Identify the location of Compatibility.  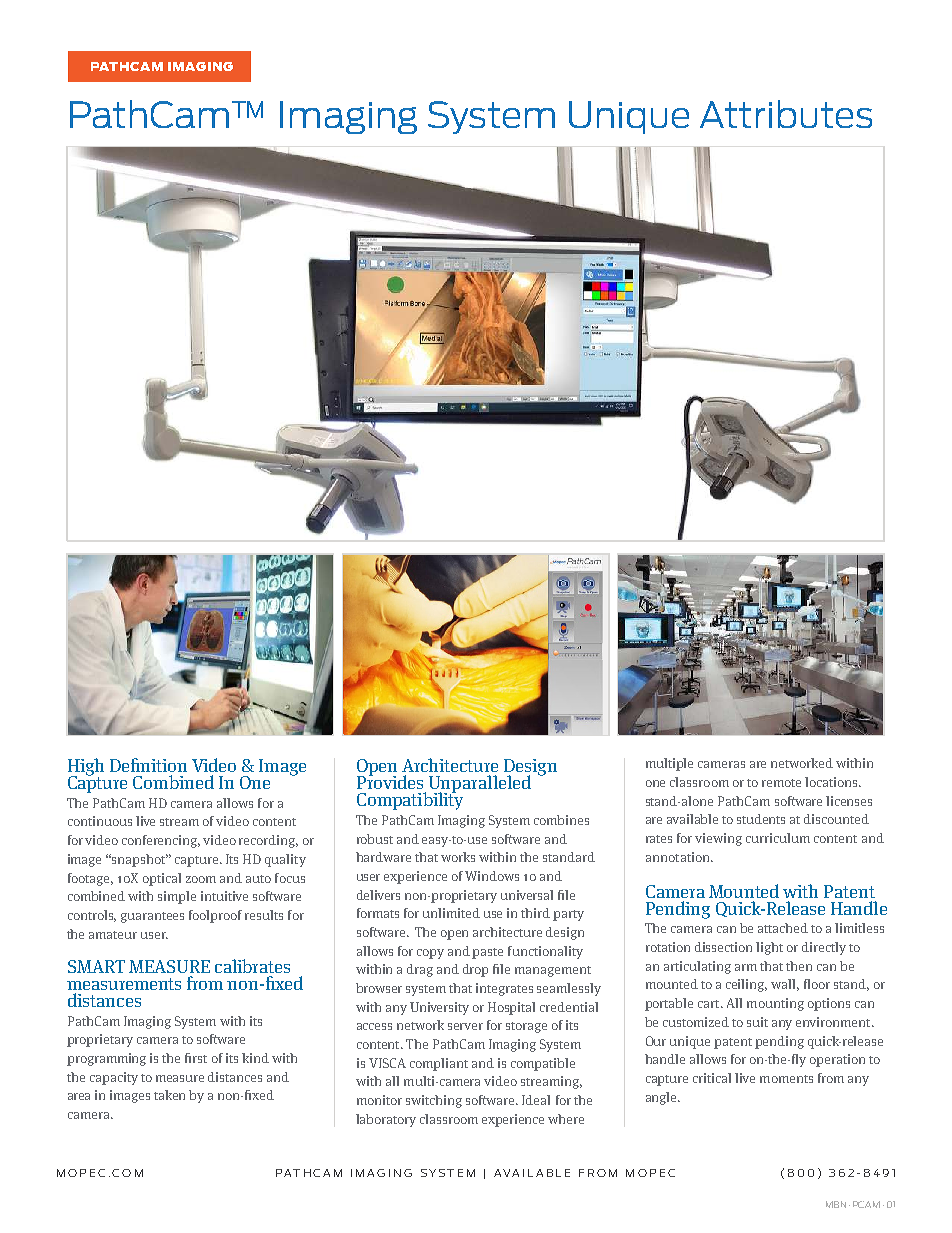
(410, 800).
